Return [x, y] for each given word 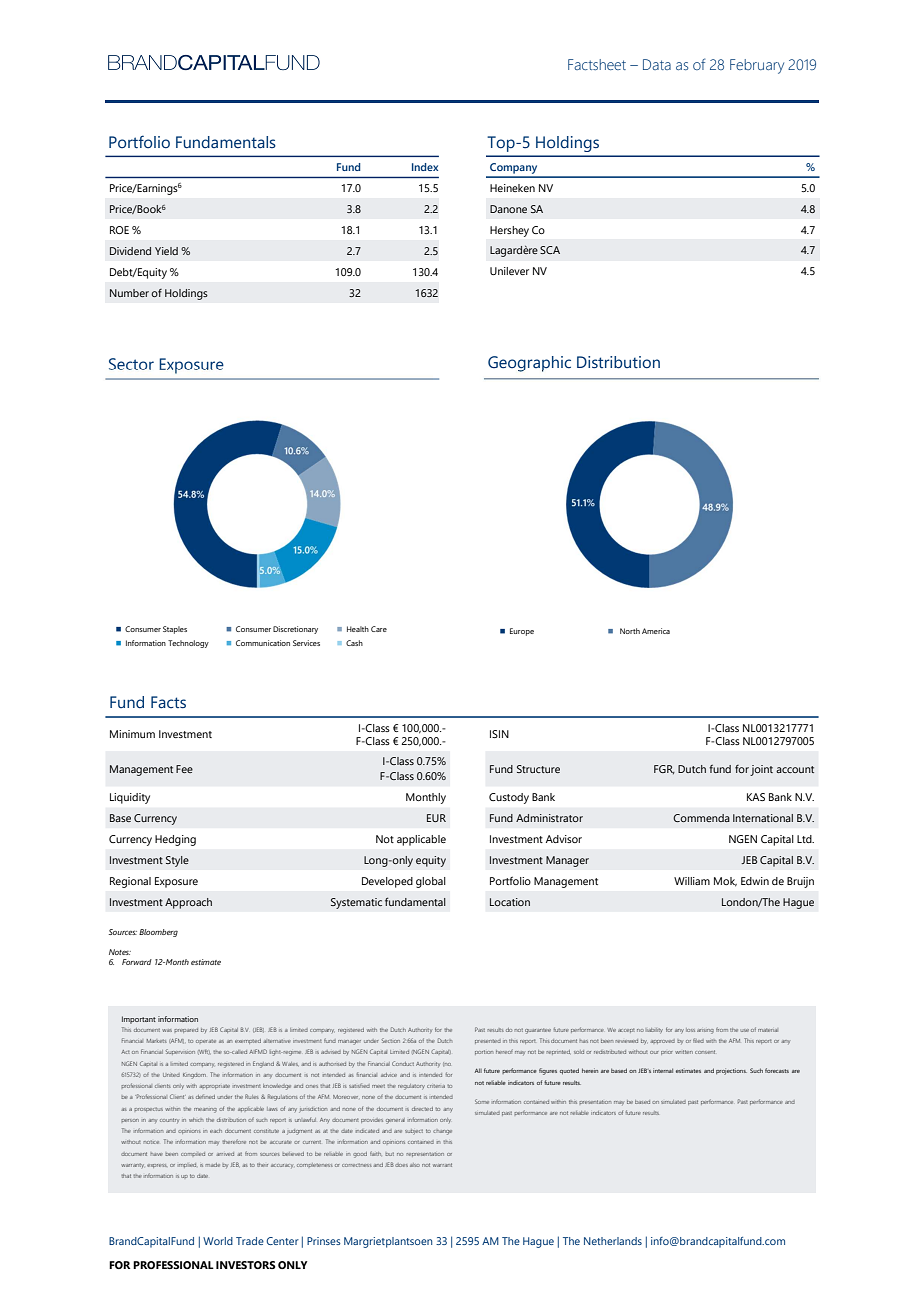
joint [761, 770]
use [745, 1030]
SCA [550, 250]
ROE [119, 230]
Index [425, 167]
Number [129, 293]
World [218, 1241]
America [656, 631]
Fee [184, 769]
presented [488, 1041]
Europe [522, 632]
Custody [509, 798]
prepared [186, 1030]
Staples [175, 630]
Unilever [509, 271]
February [757, 66]
